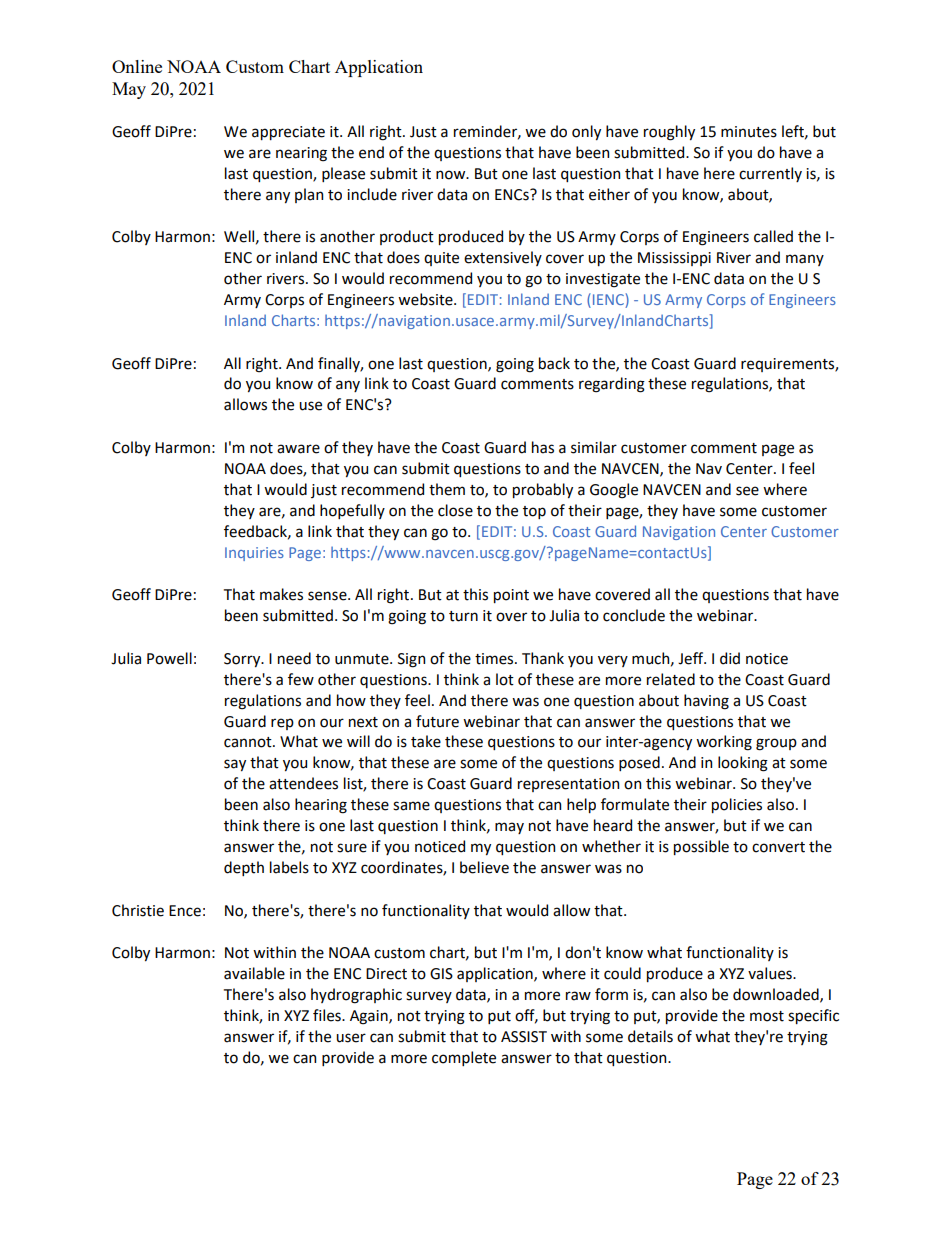  What do you see at coordinates (749, 132) in the image?
I see `minutes` at bounding box center [749, 132].
